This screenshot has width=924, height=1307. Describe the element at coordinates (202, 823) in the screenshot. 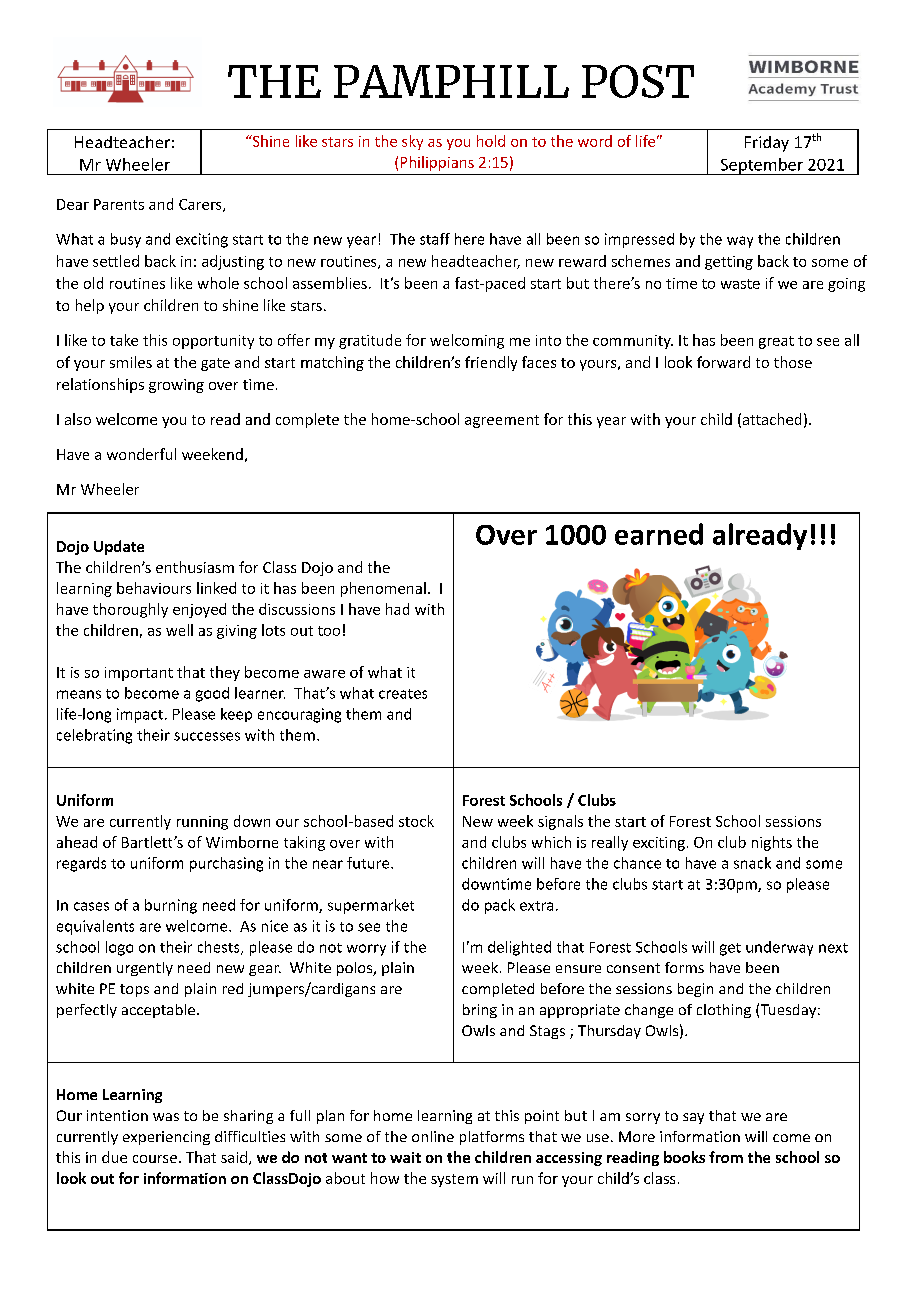

I see `running` at that location.
